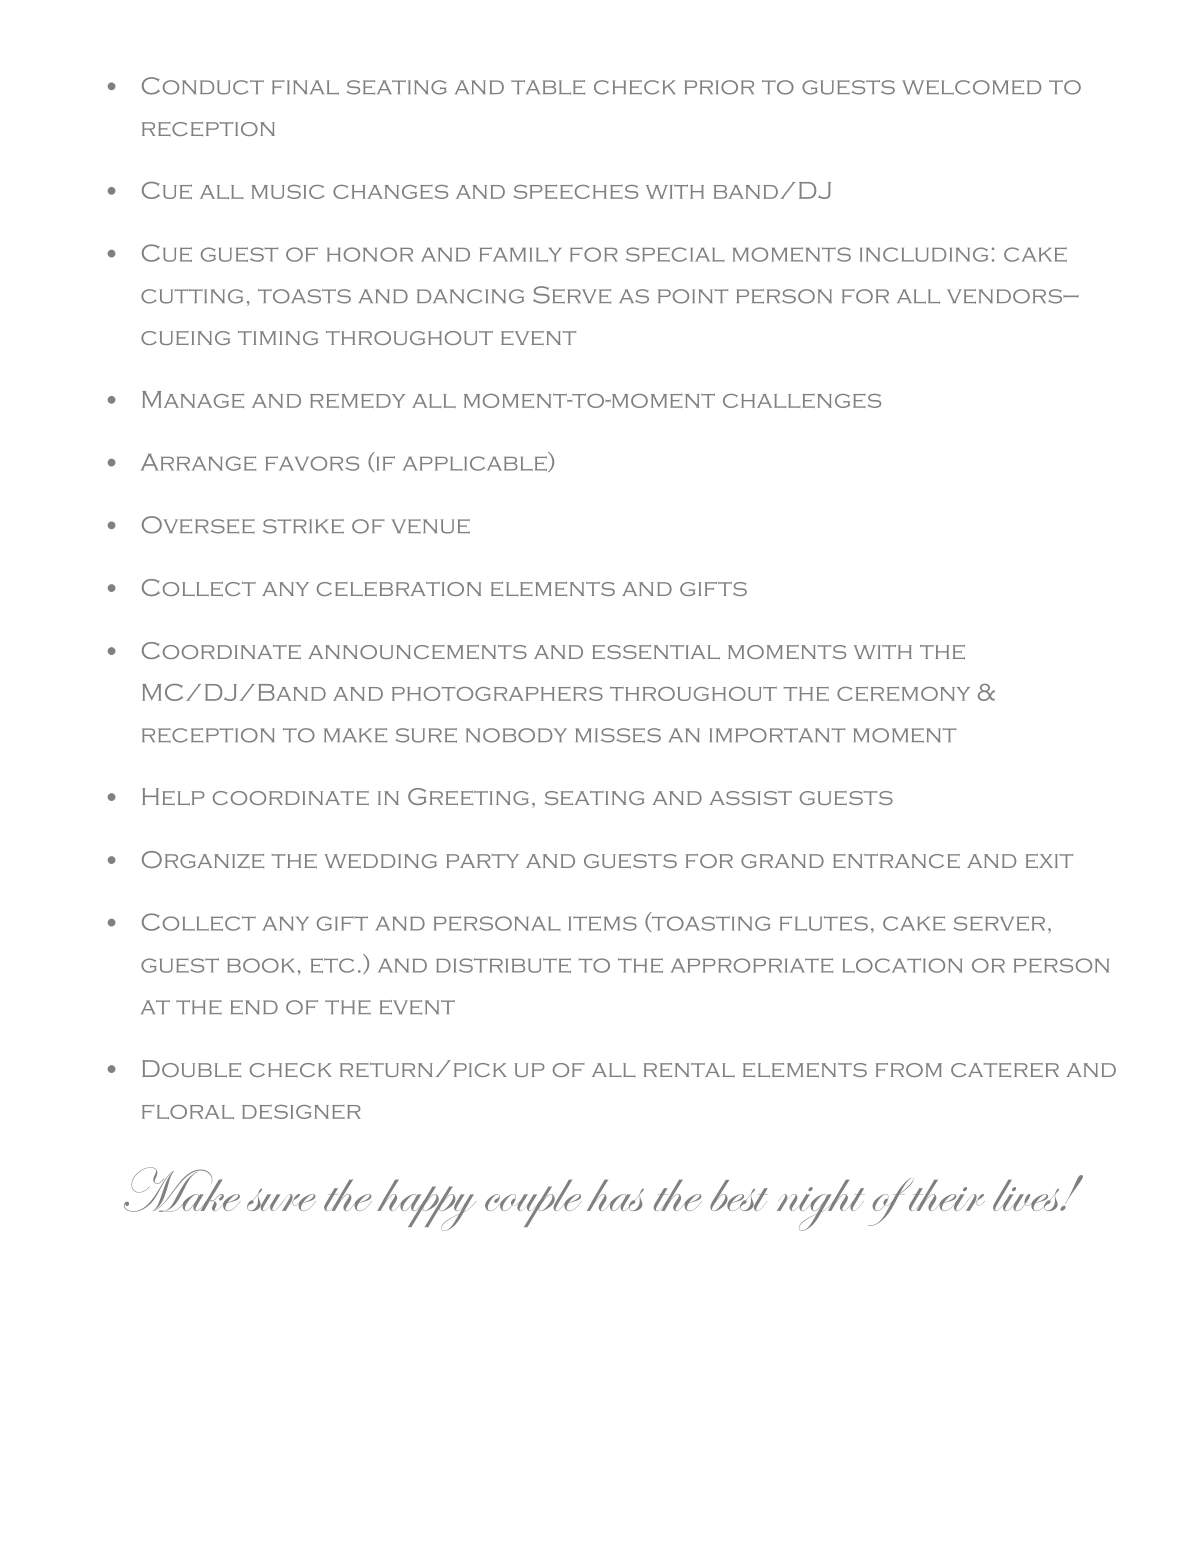  What do you see at coordinates (615, 1195) in the image?
I see `has` at bounding box center [615, 1195].
